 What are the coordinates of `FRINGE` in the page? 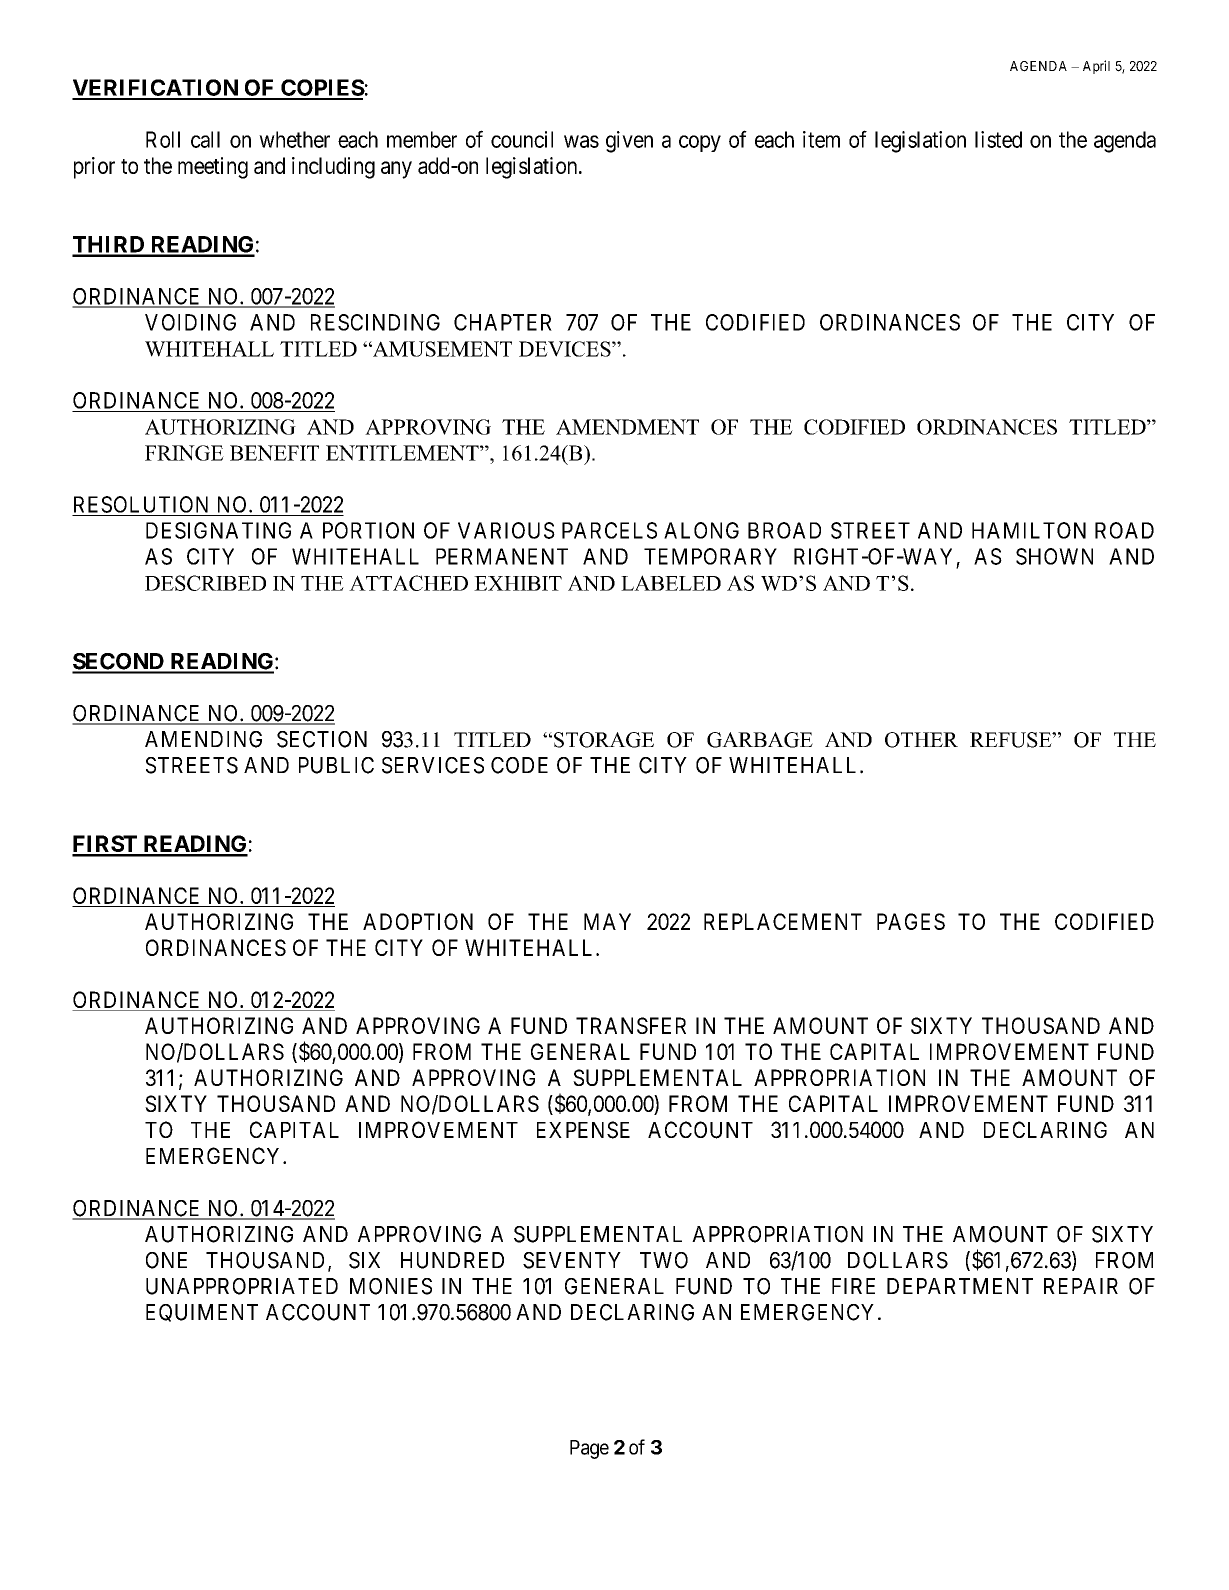 It's located at (184, 453).
